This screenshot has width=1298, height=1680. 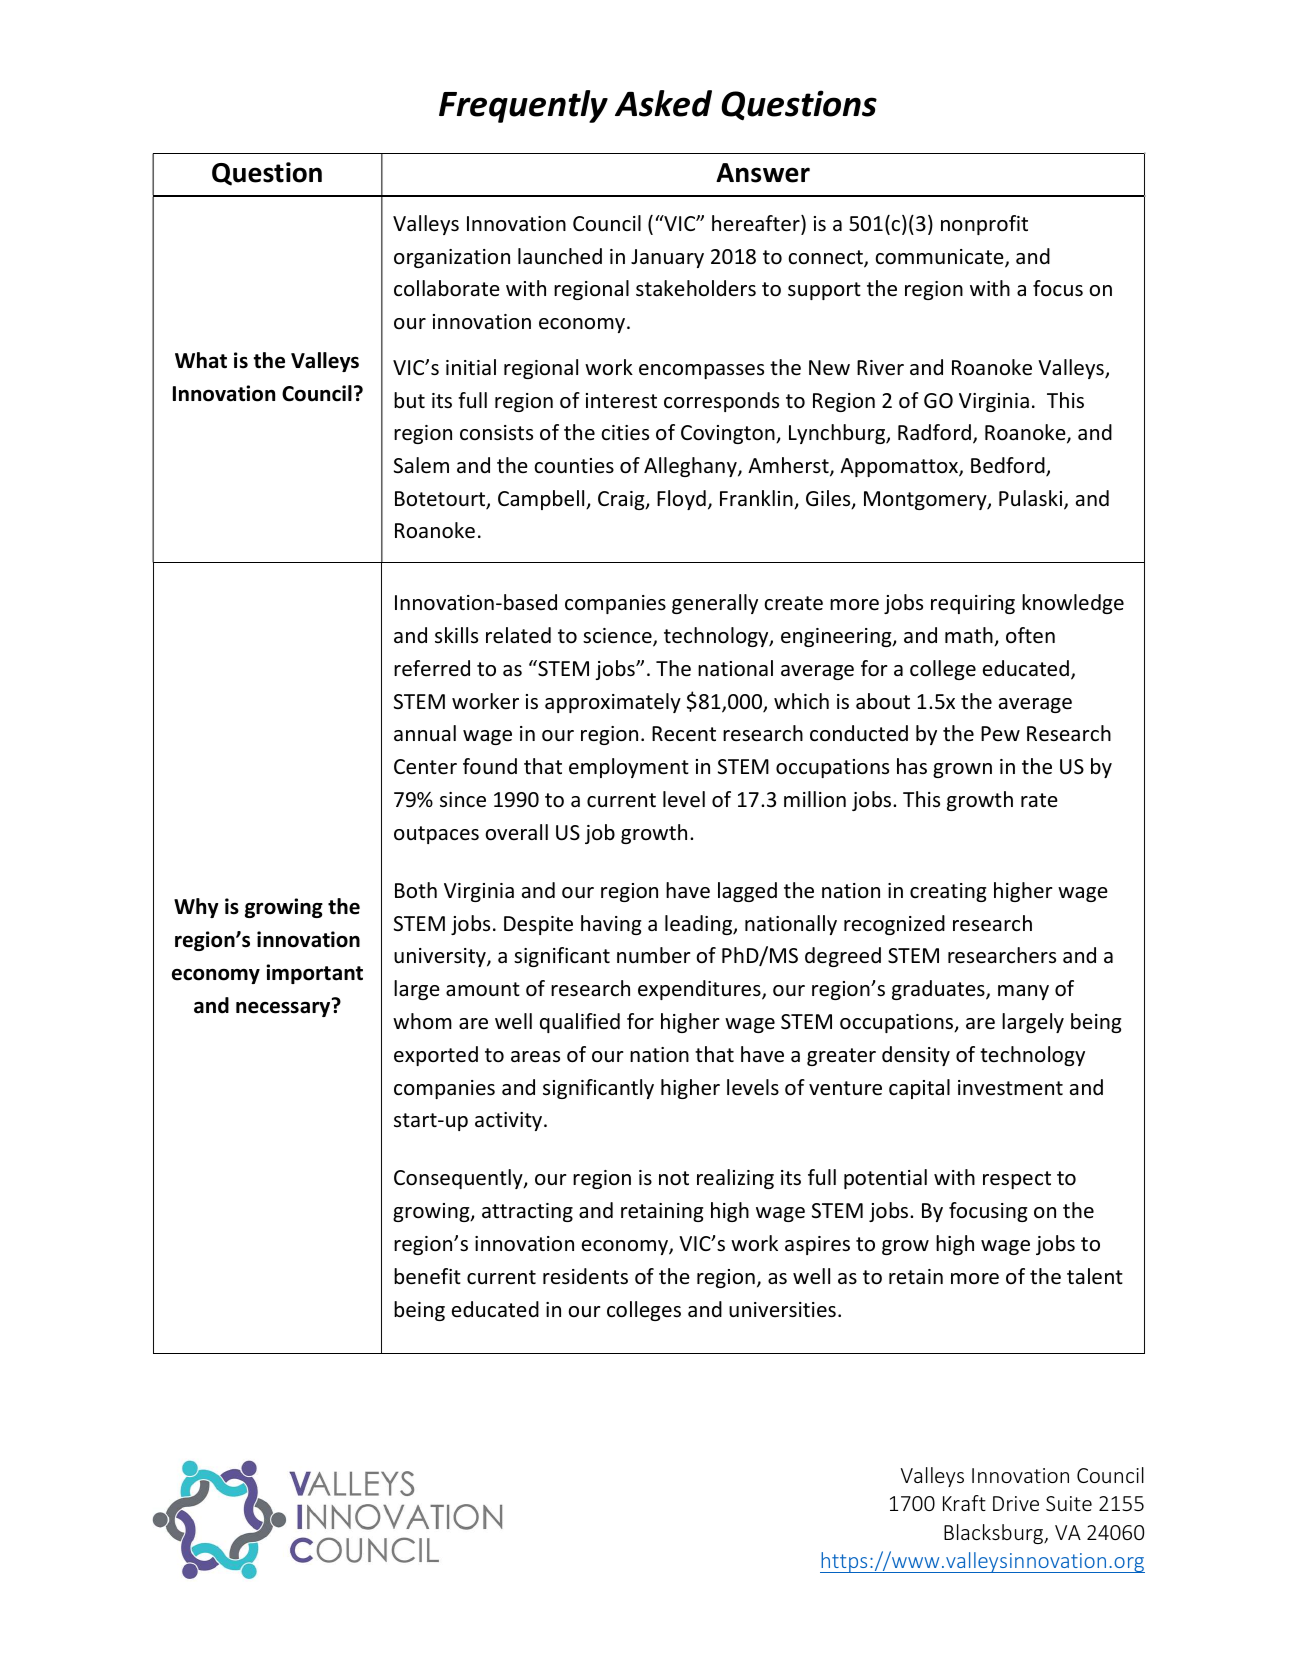 What do you see at coordinates (421, 465) in the screenshot?
I see `Salem` at bounding box center [421, 465].
